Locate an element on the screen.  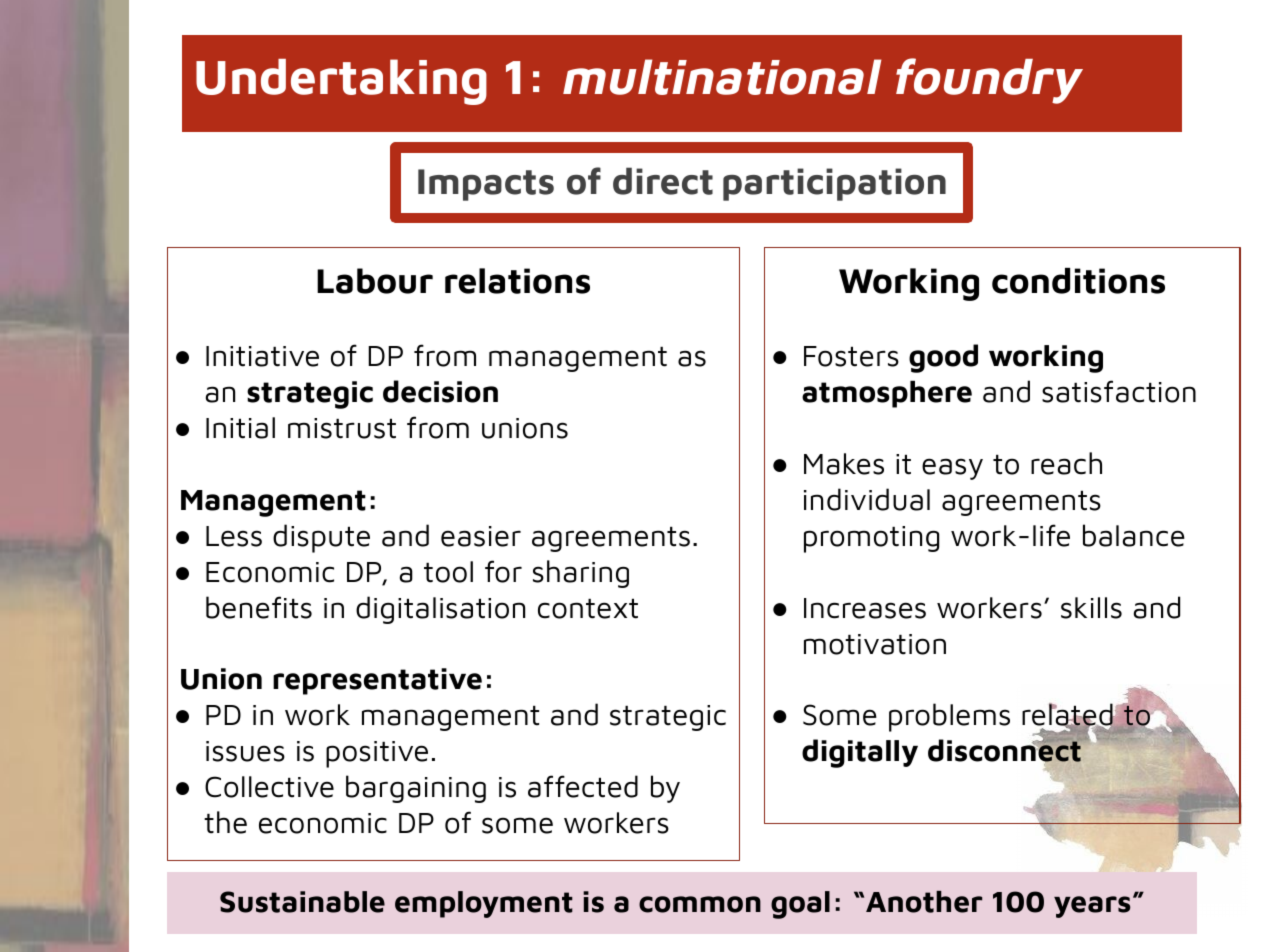
context is located at coordinates (588, 609).
